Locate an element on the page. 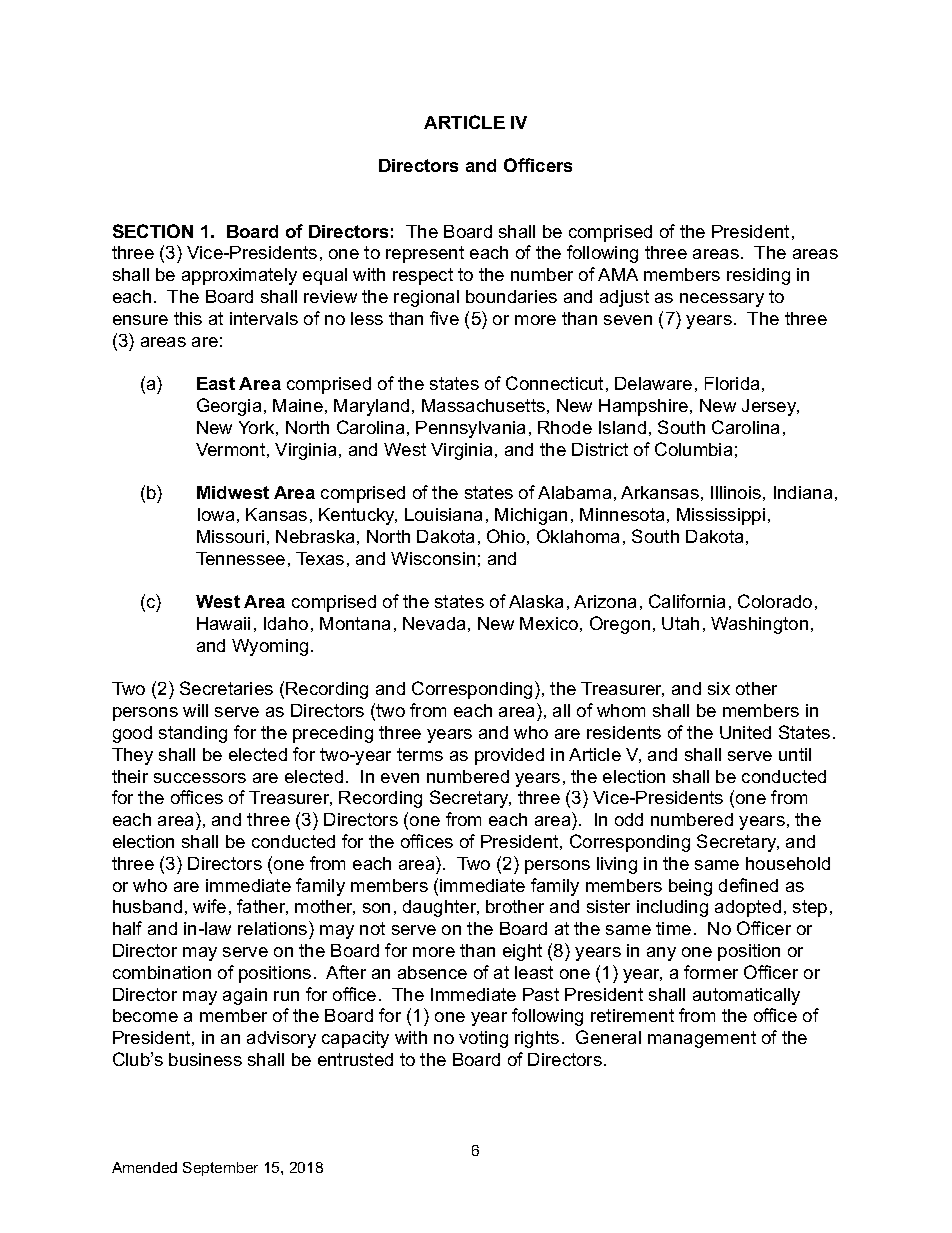 This document has height=1233, width=952. Alaska is located at coordinates (536, 601).
